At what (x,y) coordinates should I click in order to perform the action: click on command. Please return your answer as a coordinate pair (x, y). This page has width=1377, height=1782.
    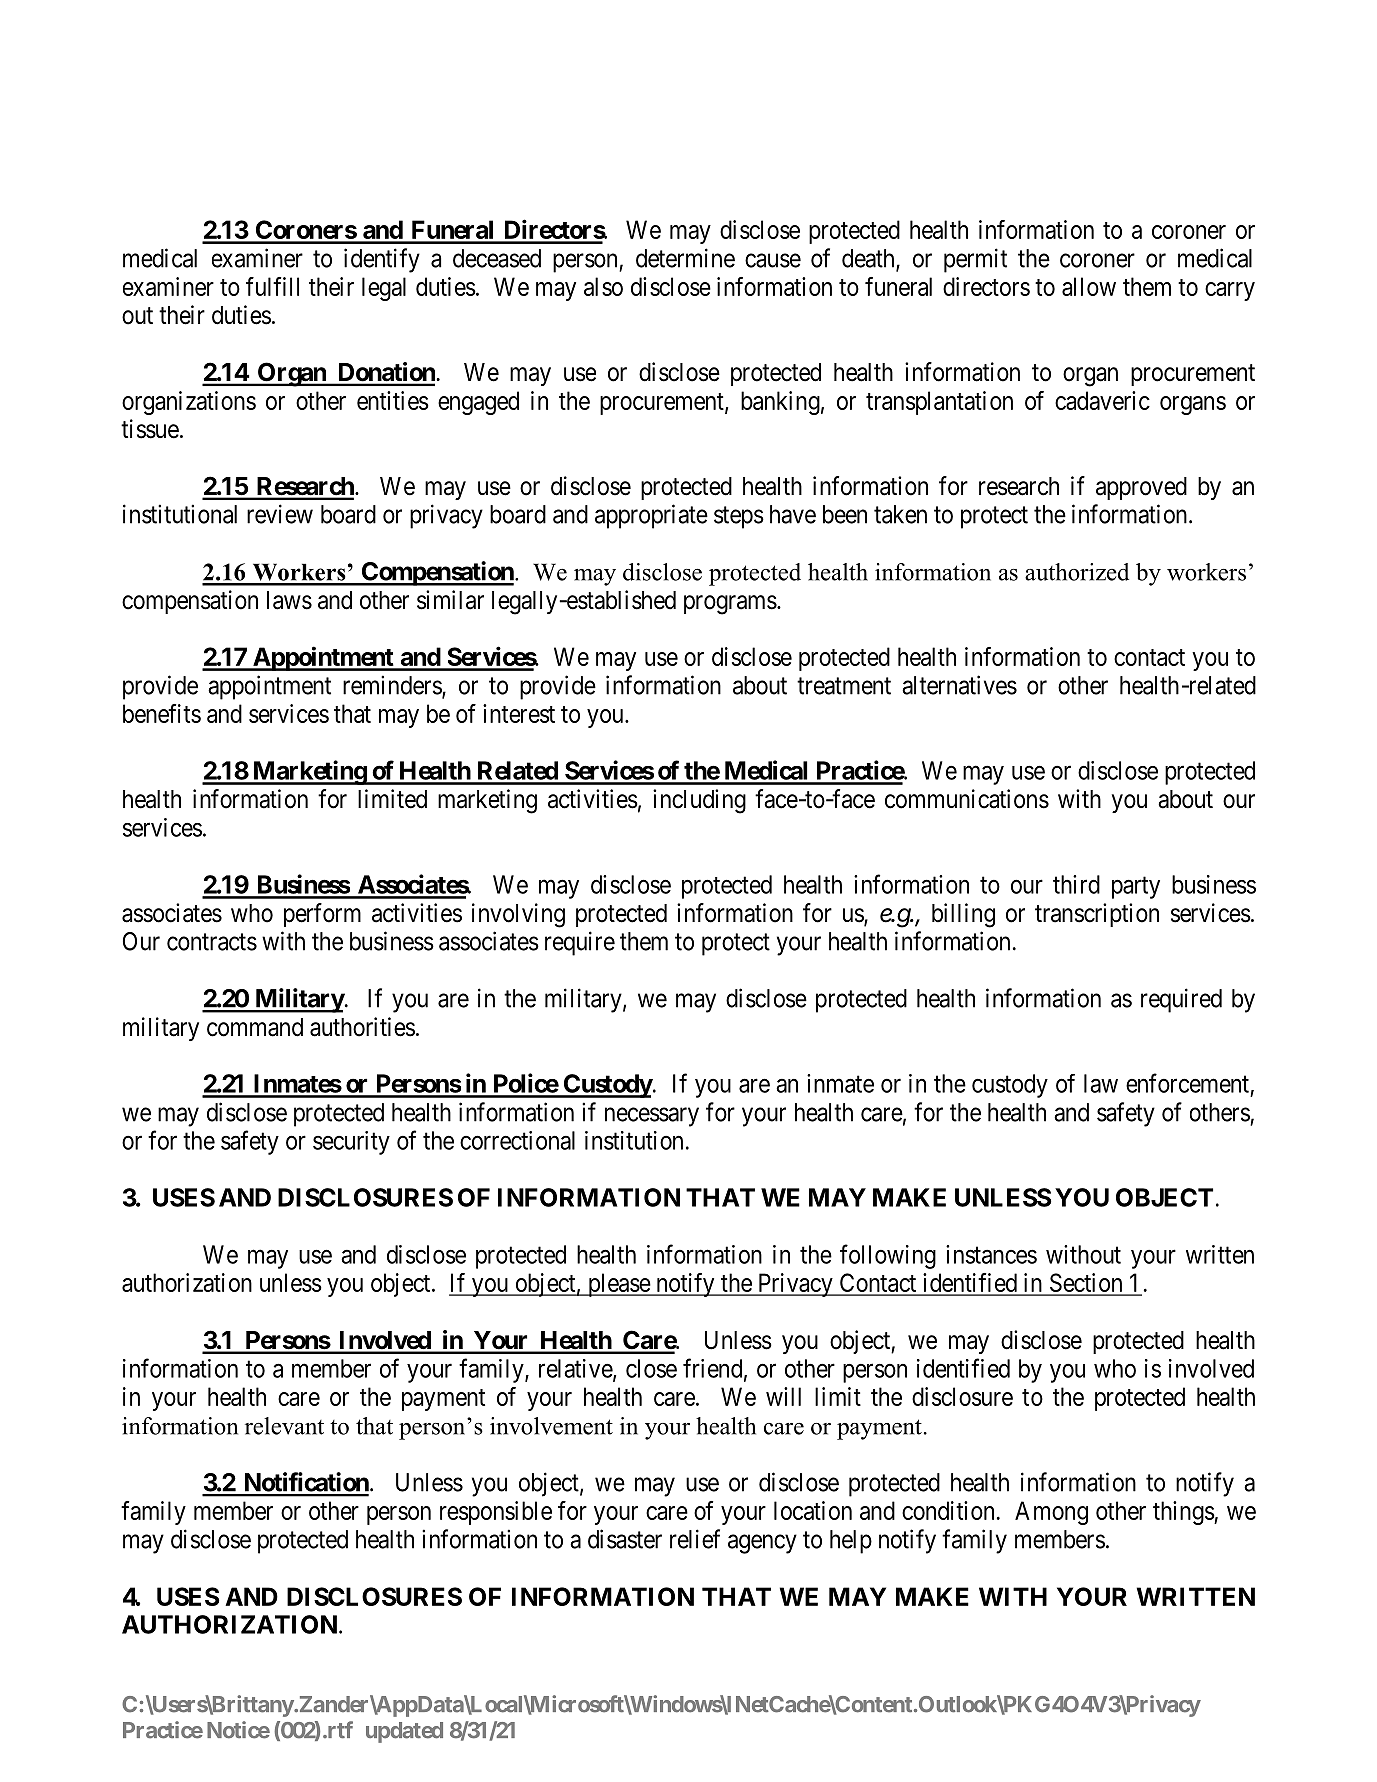
    Looking at the image, I should click on (255, 1027).
